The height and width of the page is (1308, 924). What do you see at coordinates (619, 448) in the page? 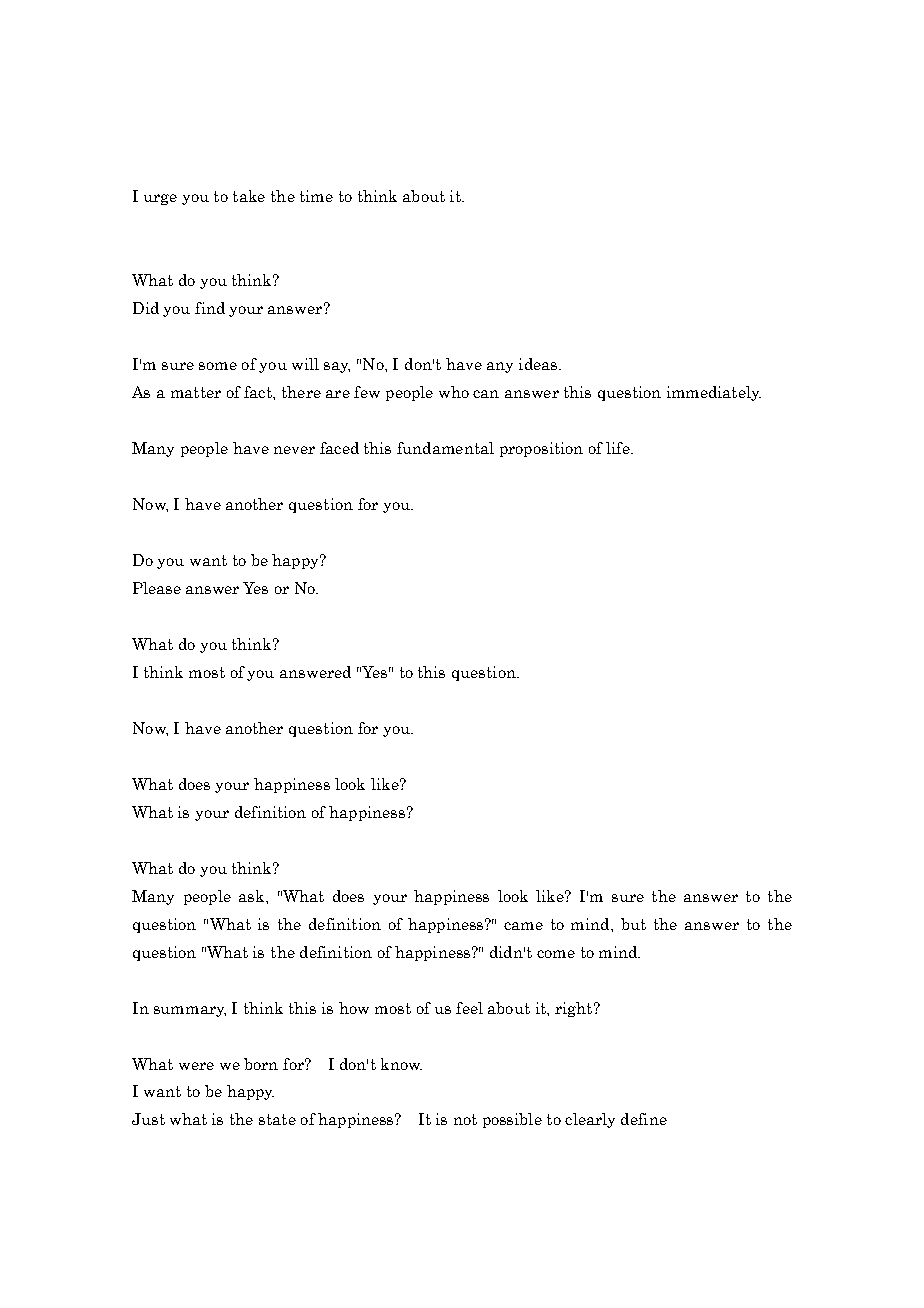
I see `life` at bounding box center [619, 448].
